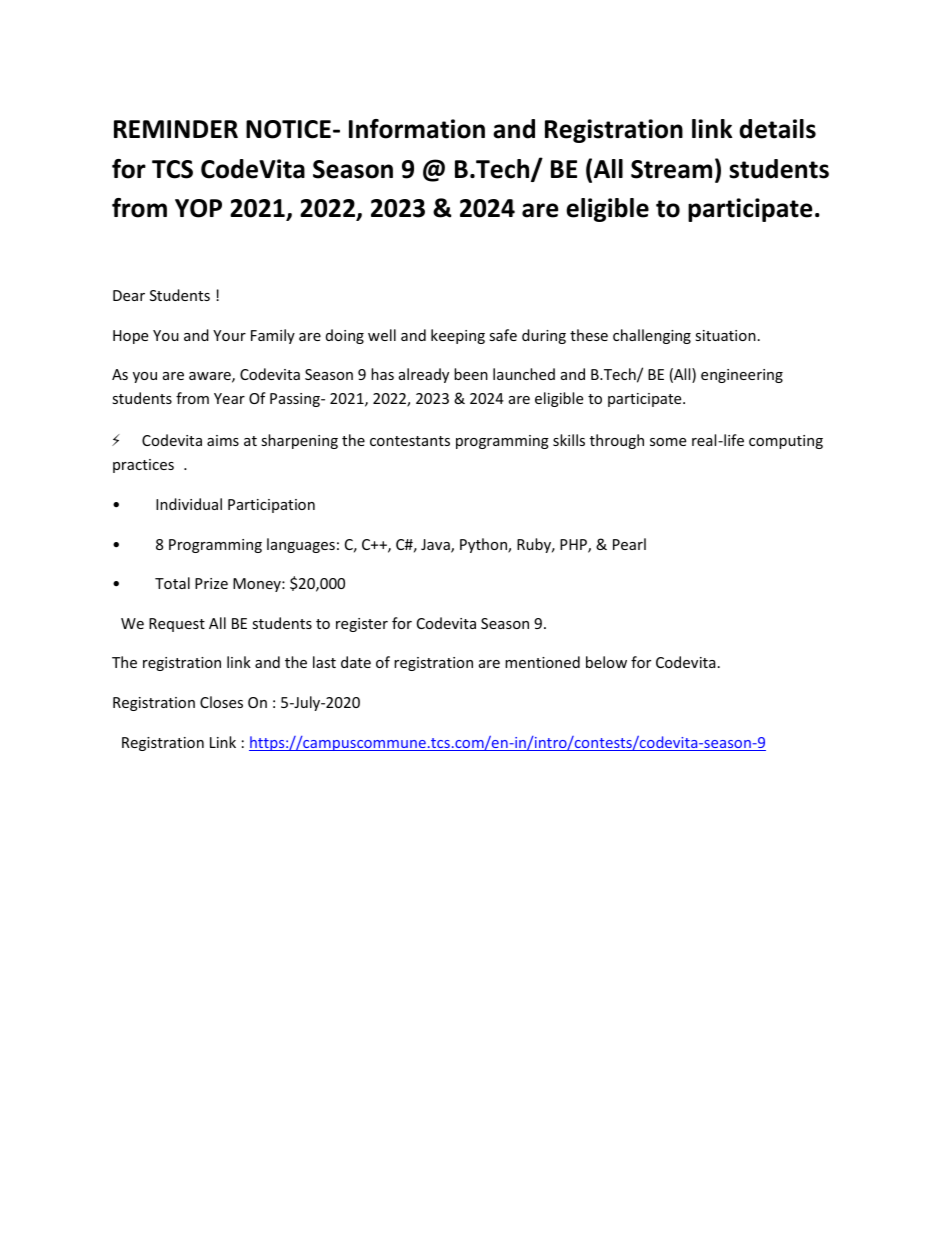  I want to click on Java, so click(436, 546).
